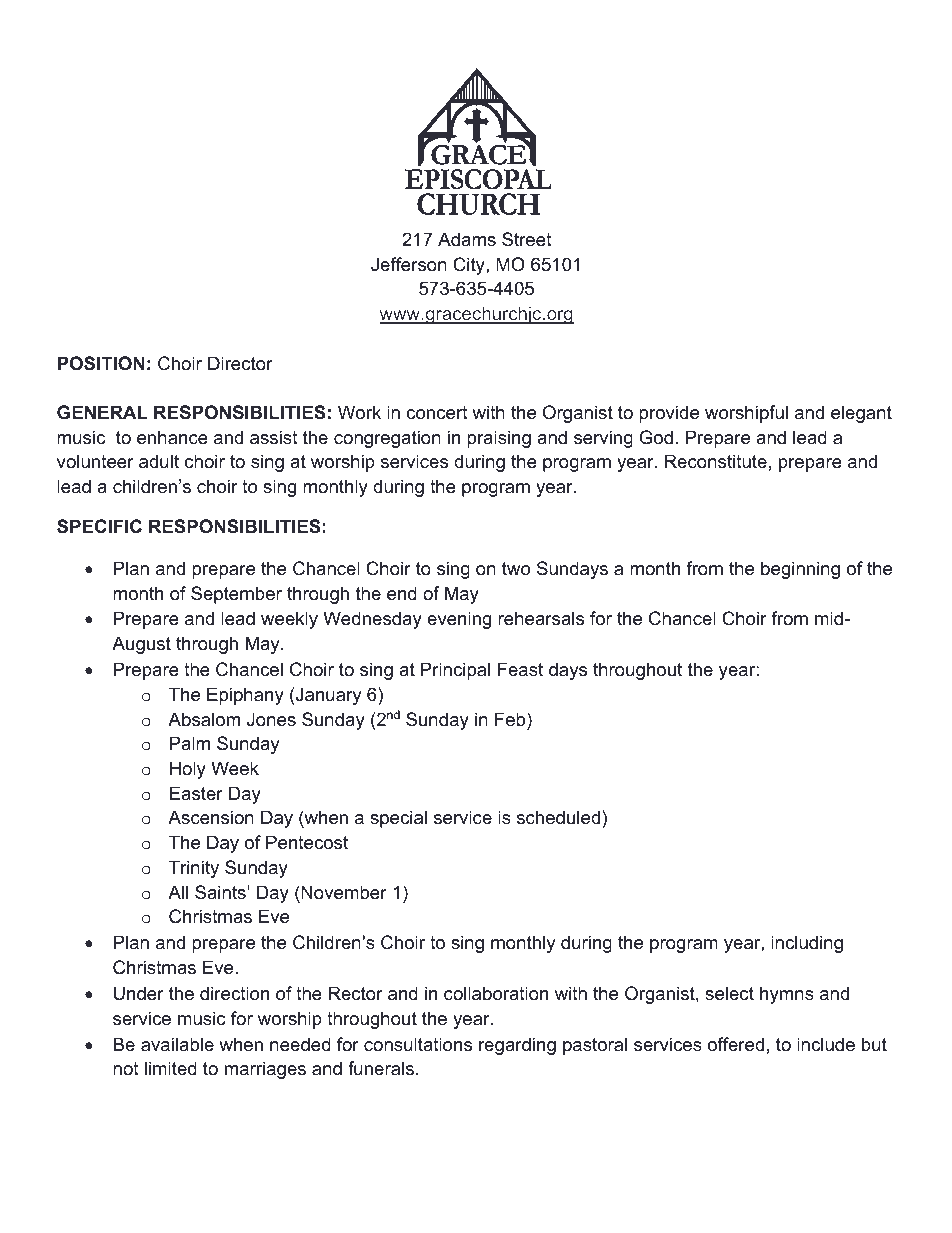  I want to click on beginning, so click(800, 570).
